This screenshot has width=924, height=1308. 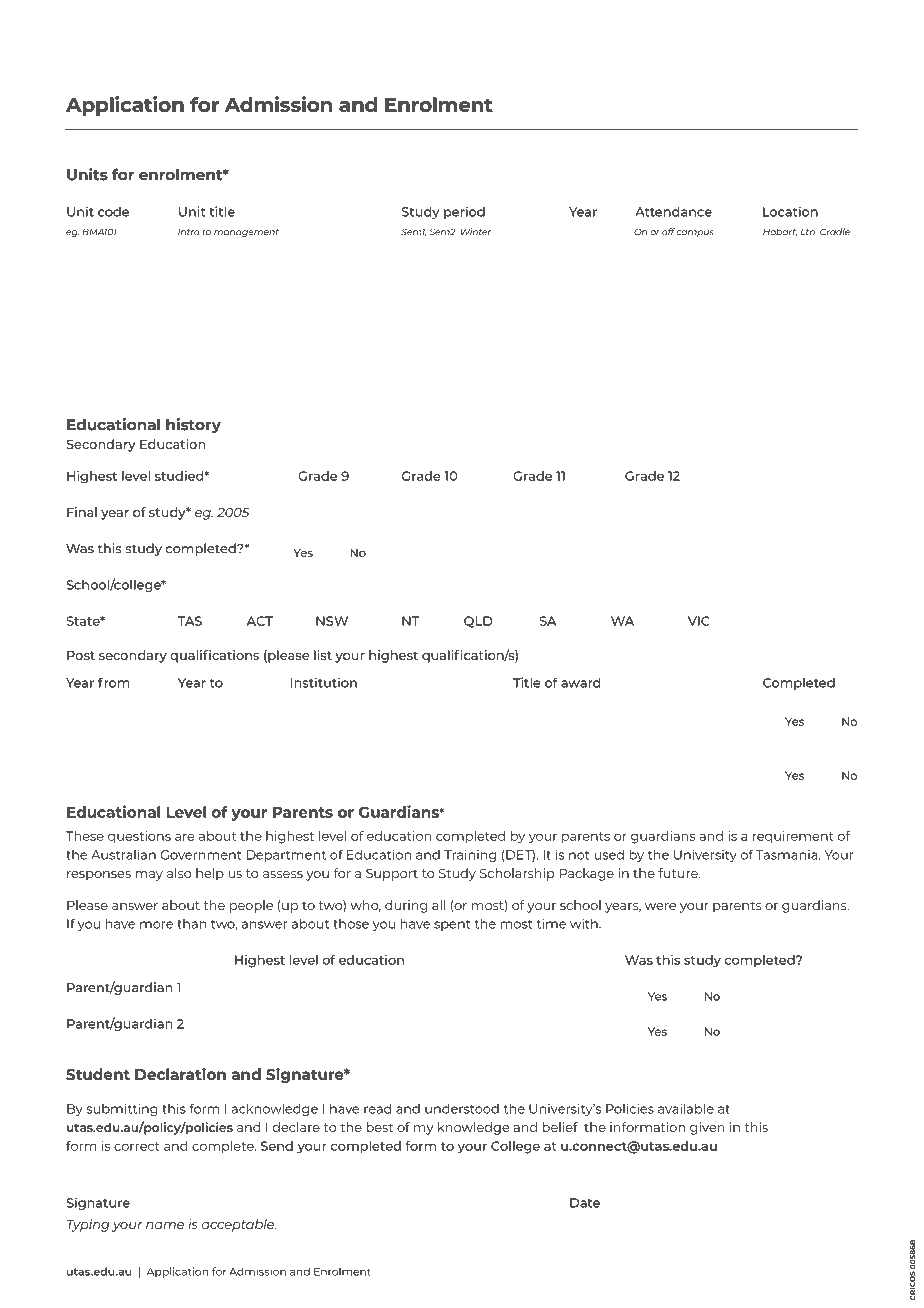 I want to click on off, so click(x=668, y=232).
